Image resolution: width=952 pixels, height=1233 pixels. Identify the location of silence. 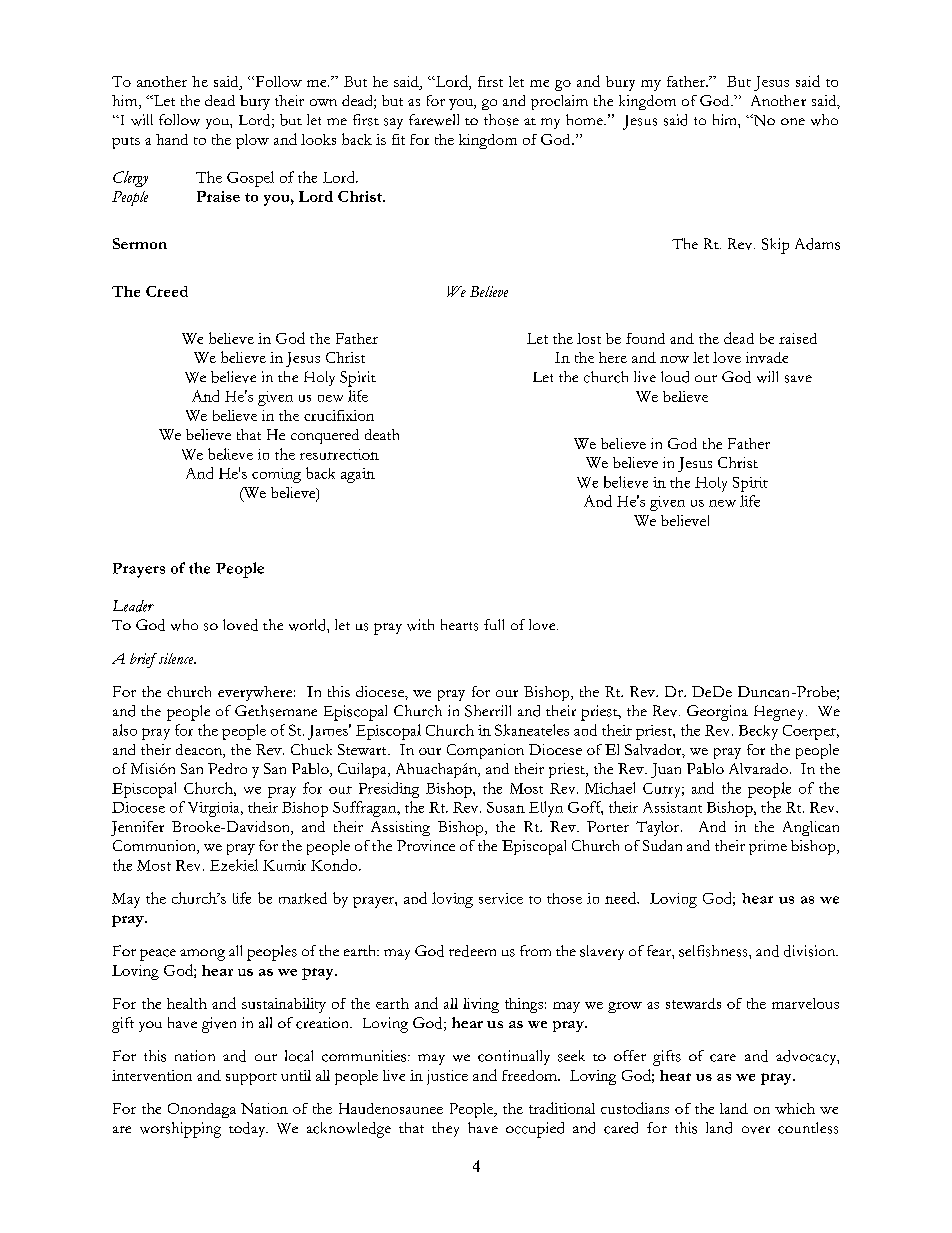
(176, 658).
